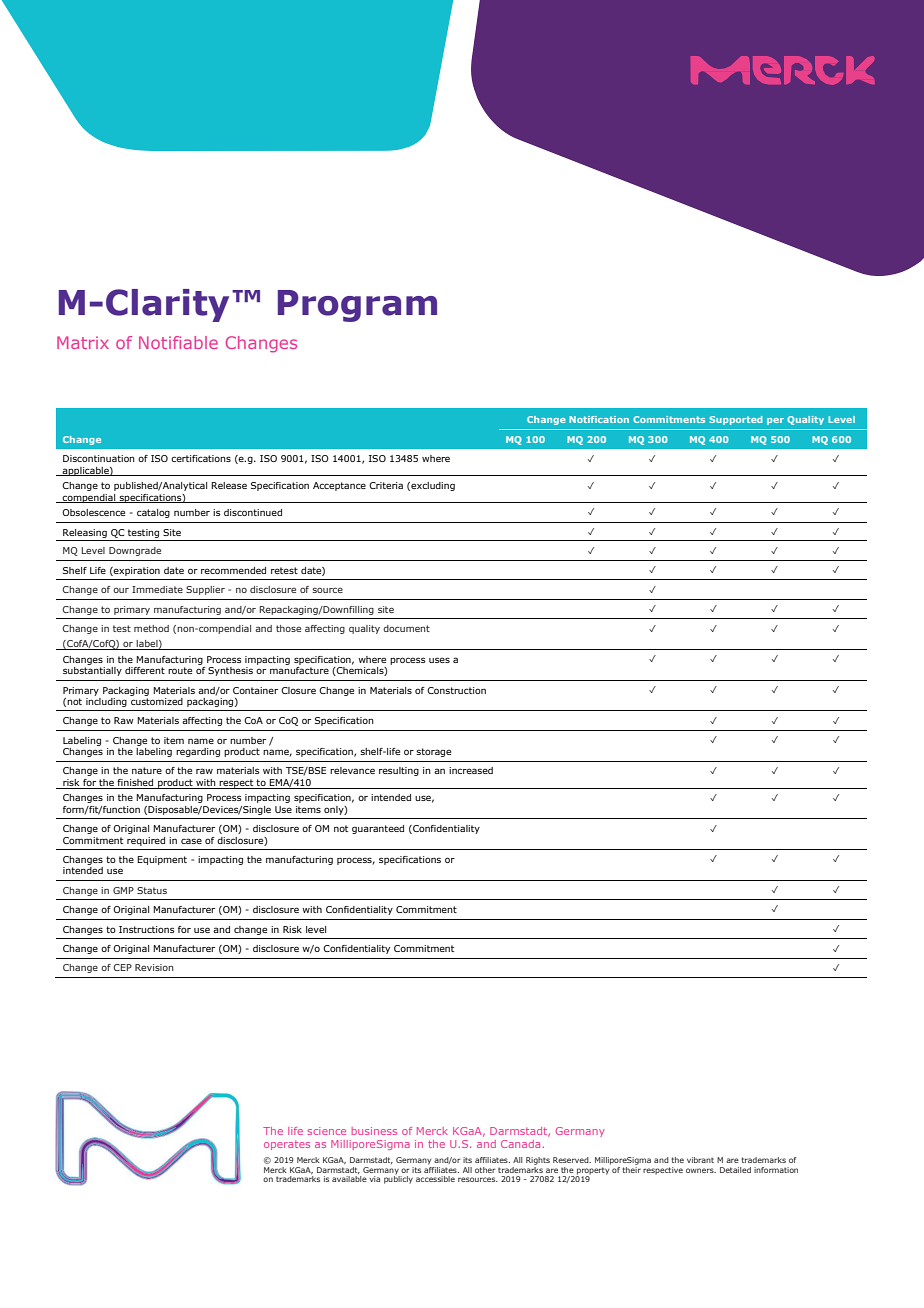 The width and height of the screenshot is (924, 1308). I want to click on Matrix, so click(83, 342).
